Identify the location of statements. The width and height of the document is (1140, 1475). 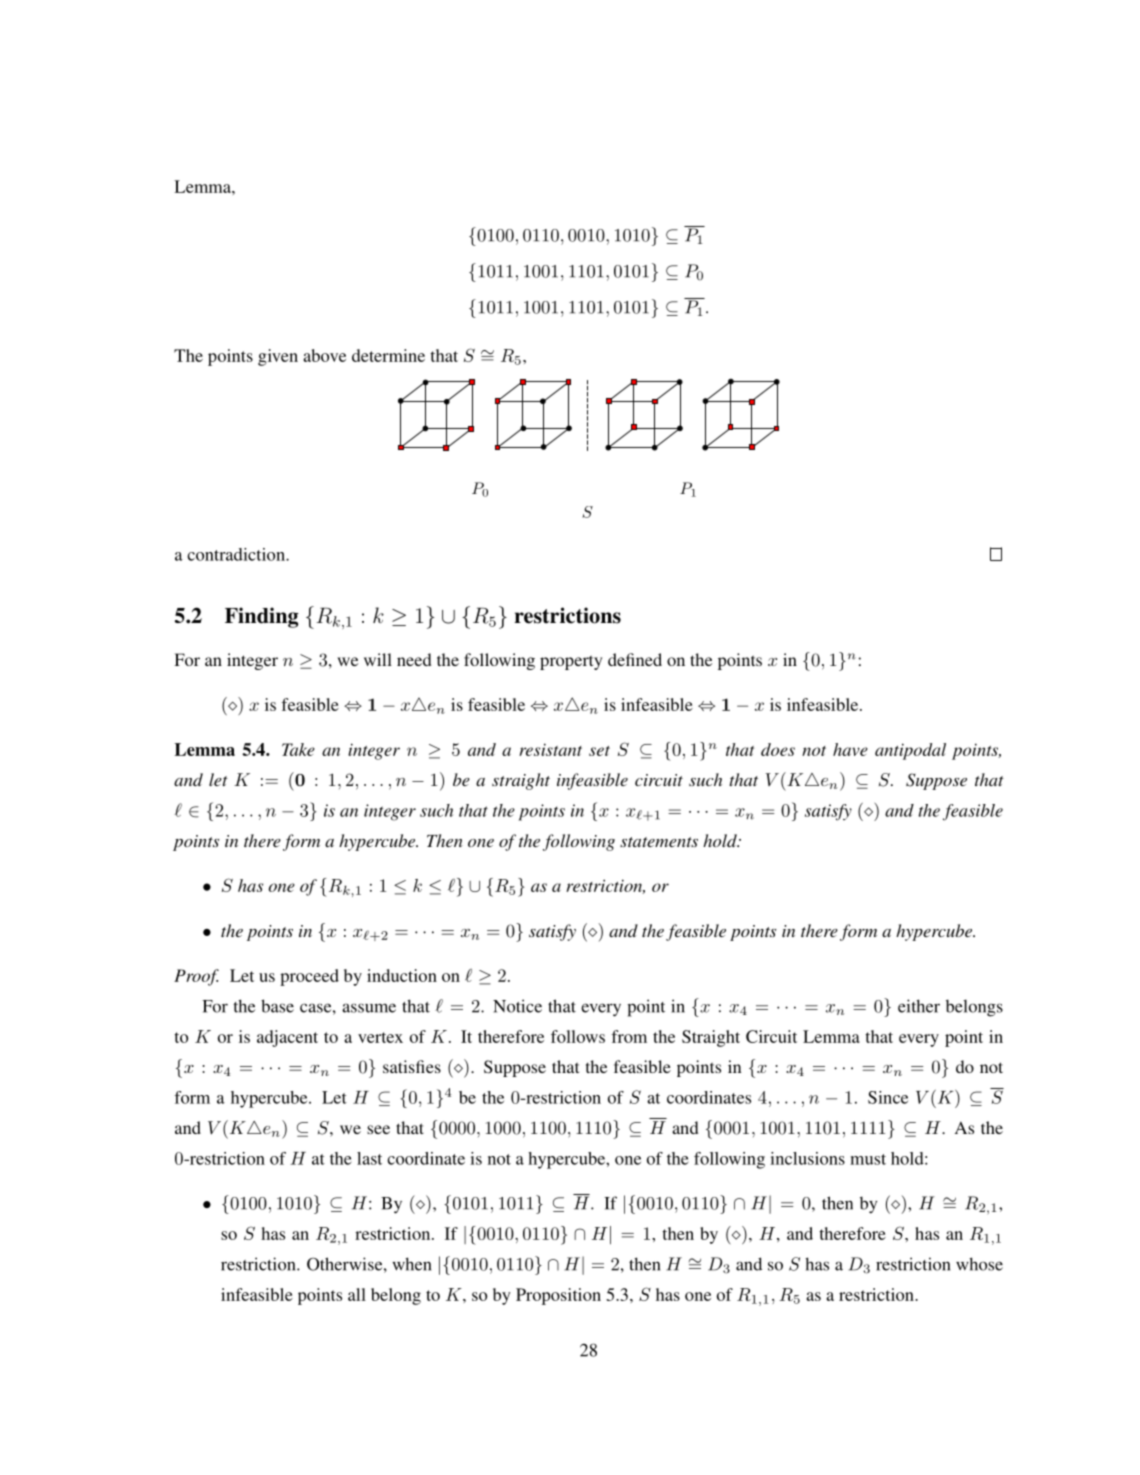
(659, 842).
